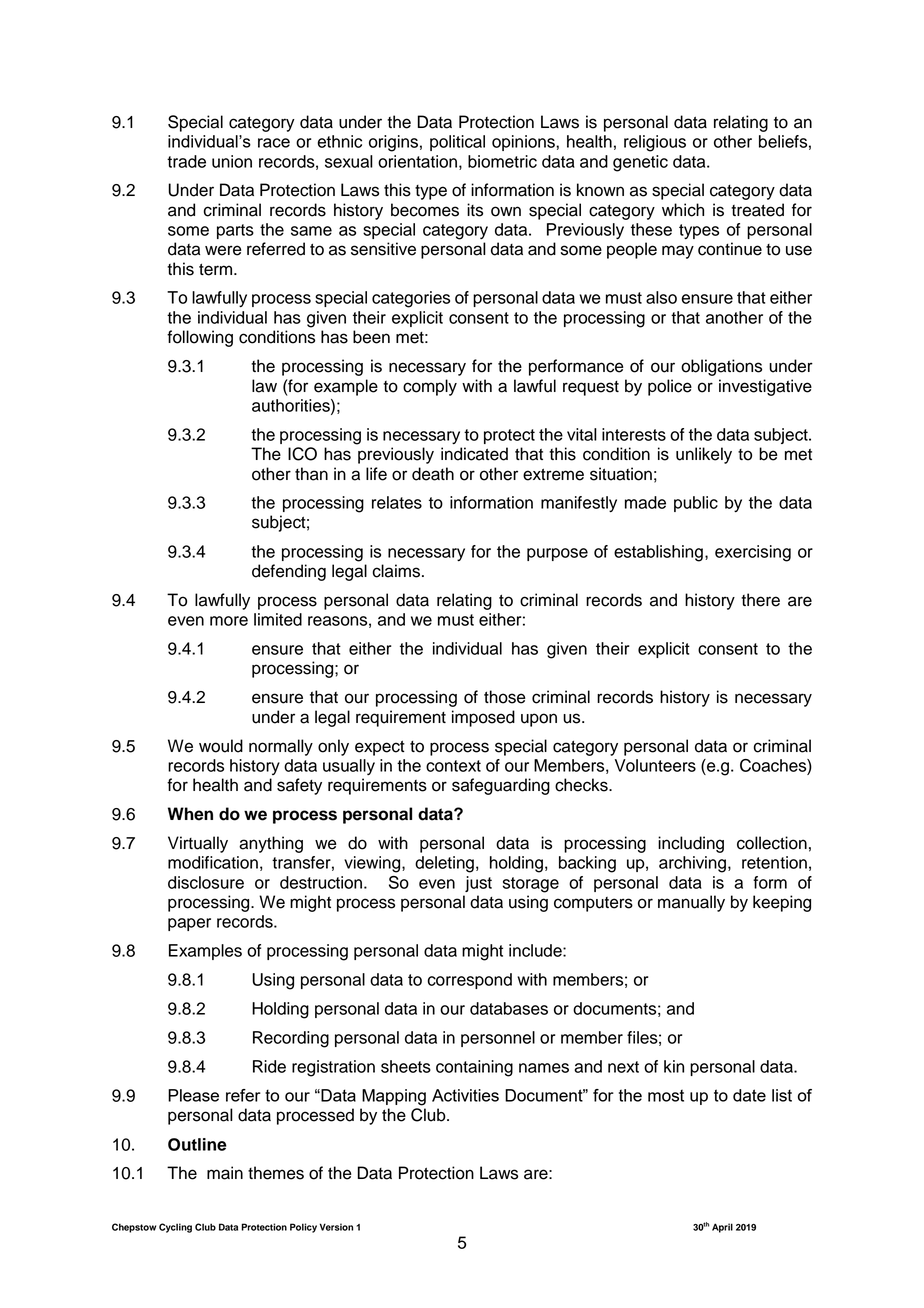  Describe the element at coordinates (557, 554) in the screenshot. I see `purpose` at that location.
